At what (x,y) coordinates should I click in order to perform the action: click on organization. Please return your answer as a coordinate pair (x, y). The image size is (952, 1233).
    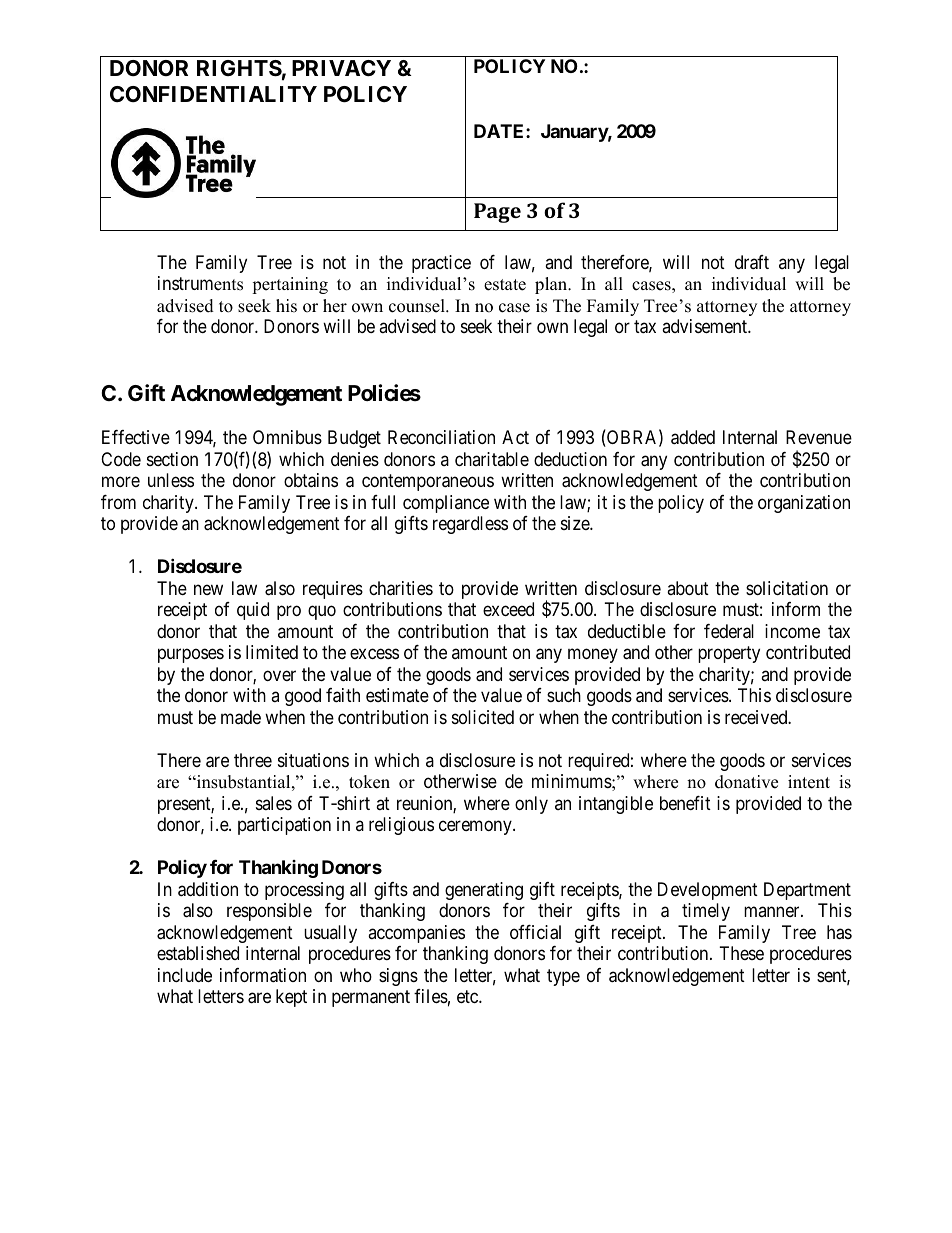
    Looking at the image, I should click on (804, 504).
